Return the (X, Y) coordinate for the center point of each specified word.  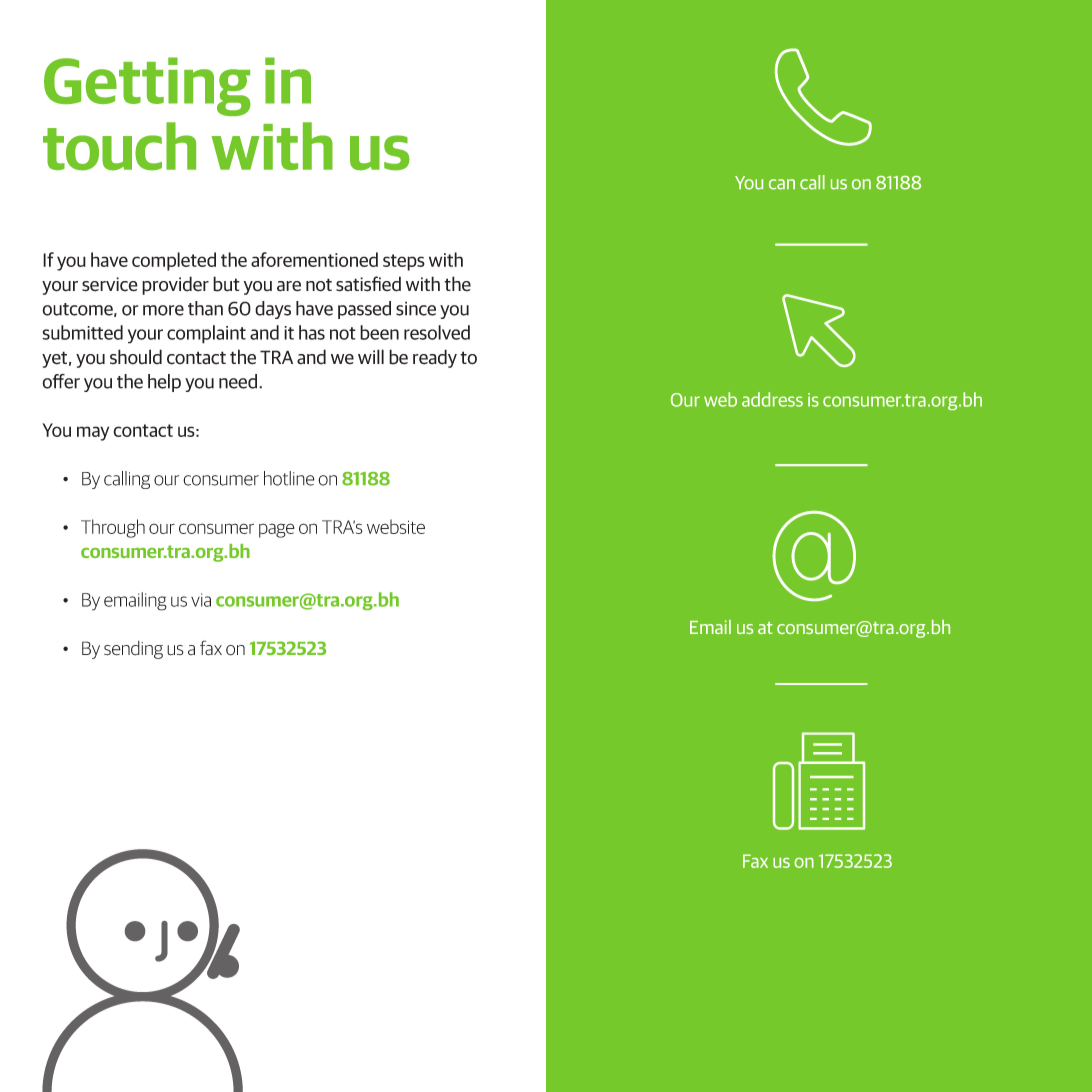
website (396, 526)
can (782, 184)
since (416, 308)
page (277, 530)
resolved (437, 332)
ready (435, 358)
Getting (147, 86)
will (371, 356)
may (93, 433)
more (163, 310)
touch (119, 146)
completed (174, 261)
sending (133, 650)
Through (113, 528)
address (772, 399)
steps (404, 262)
